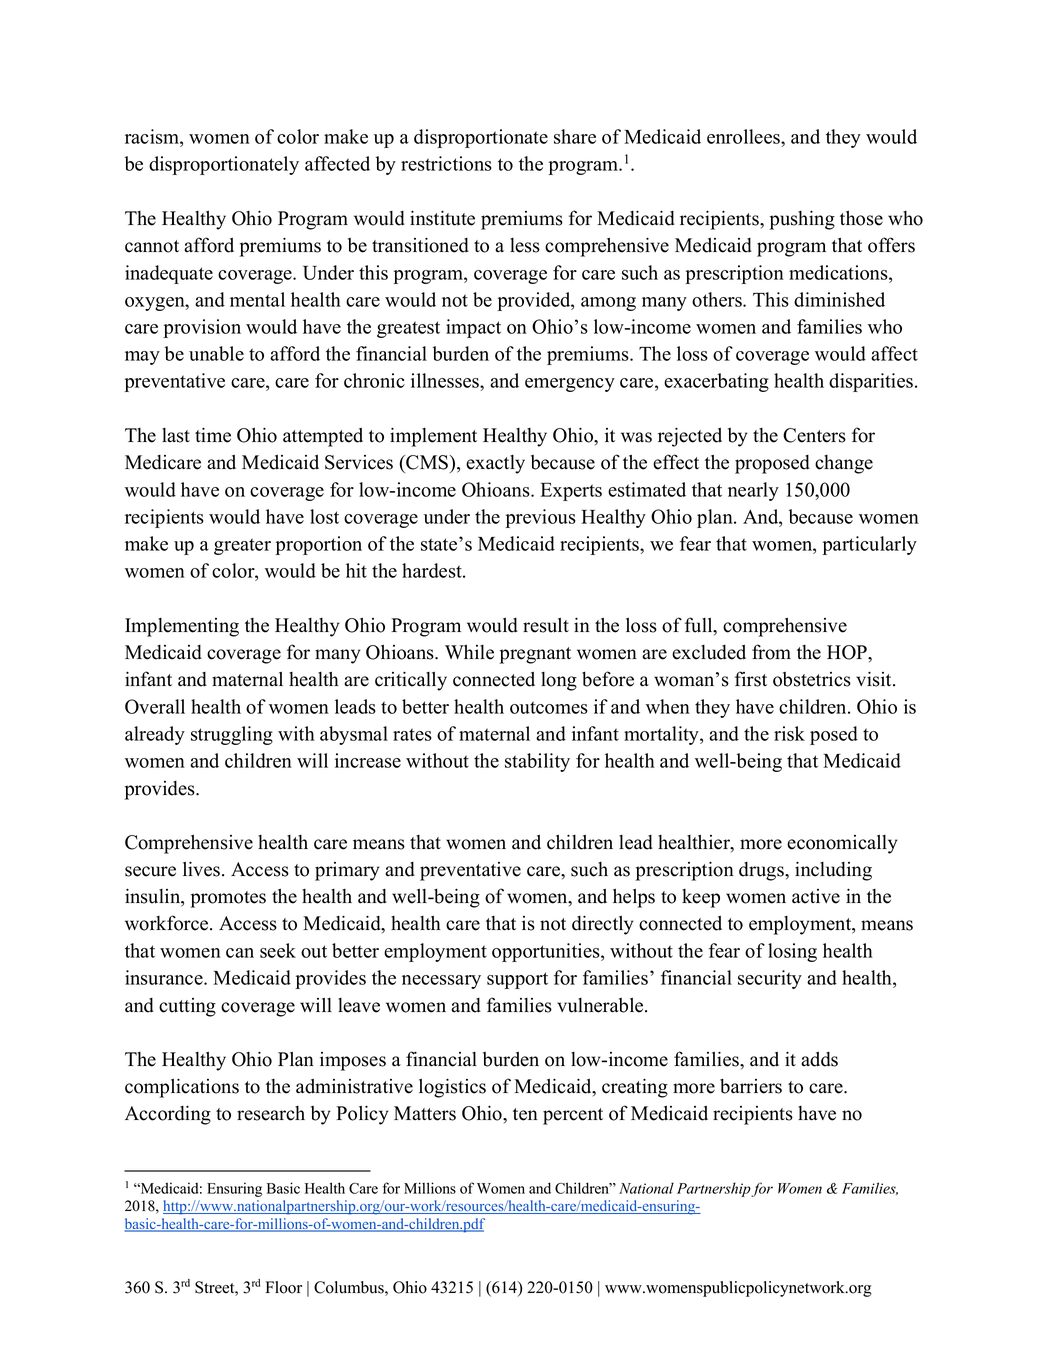 This screenshot has width=1046, height=1354. Describe the element at coordinates (283, 1287) in the screenshot. I see `Floor` at that location.
